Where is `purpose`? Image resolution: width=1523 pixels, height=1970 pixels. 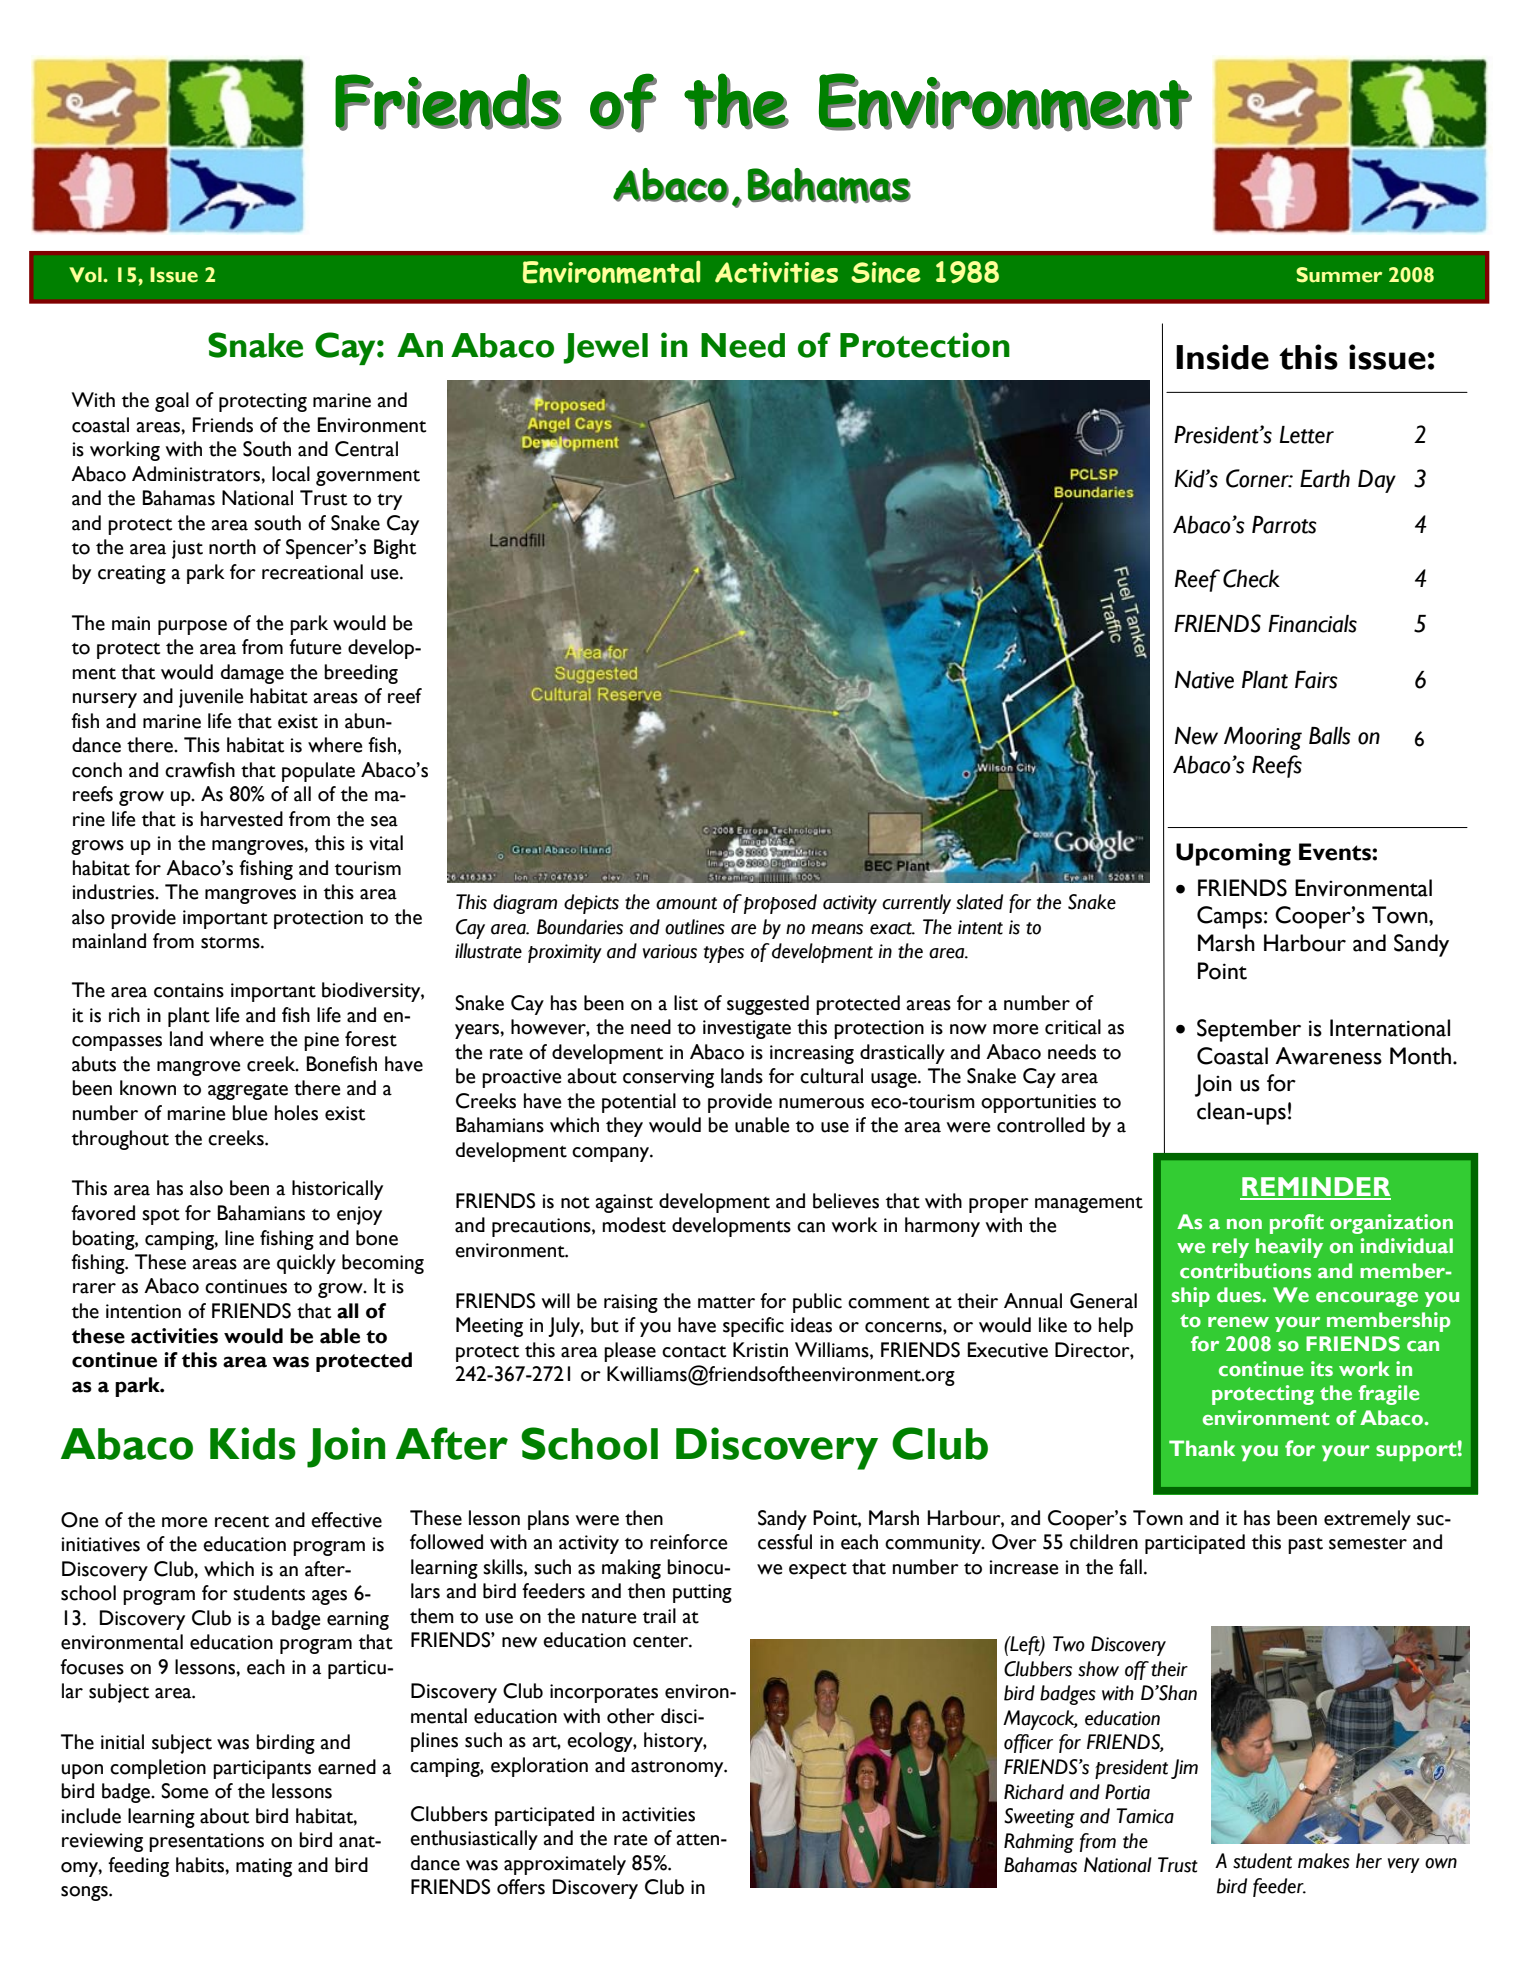
purpose is located at coordinates (192, 627).
